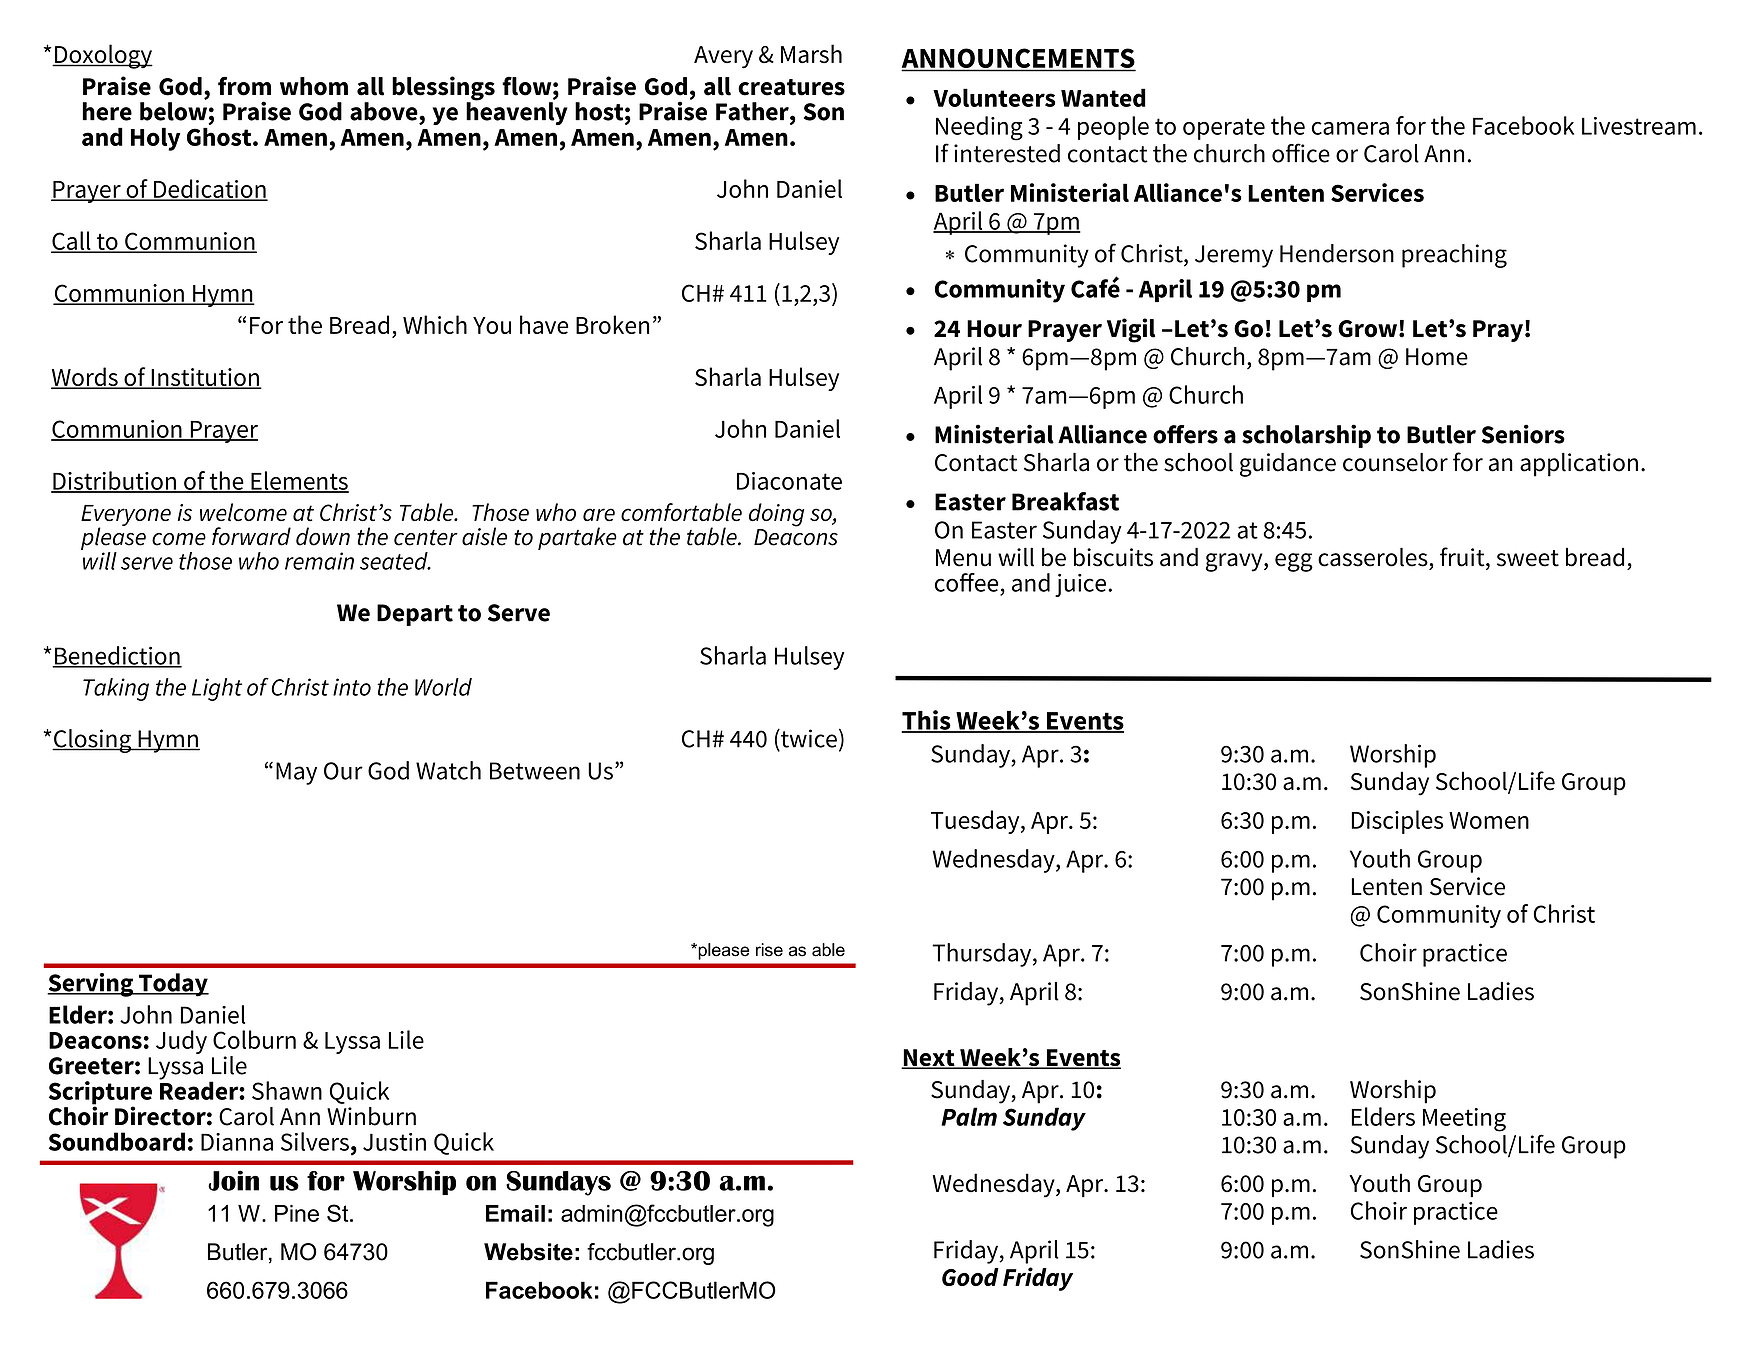 Image resolution: width=1751 pixels, height=1353 pixels. What do you see at coordinates (1489, 820) in the page?
I see `Women` at bounding box center [1489, 820].
